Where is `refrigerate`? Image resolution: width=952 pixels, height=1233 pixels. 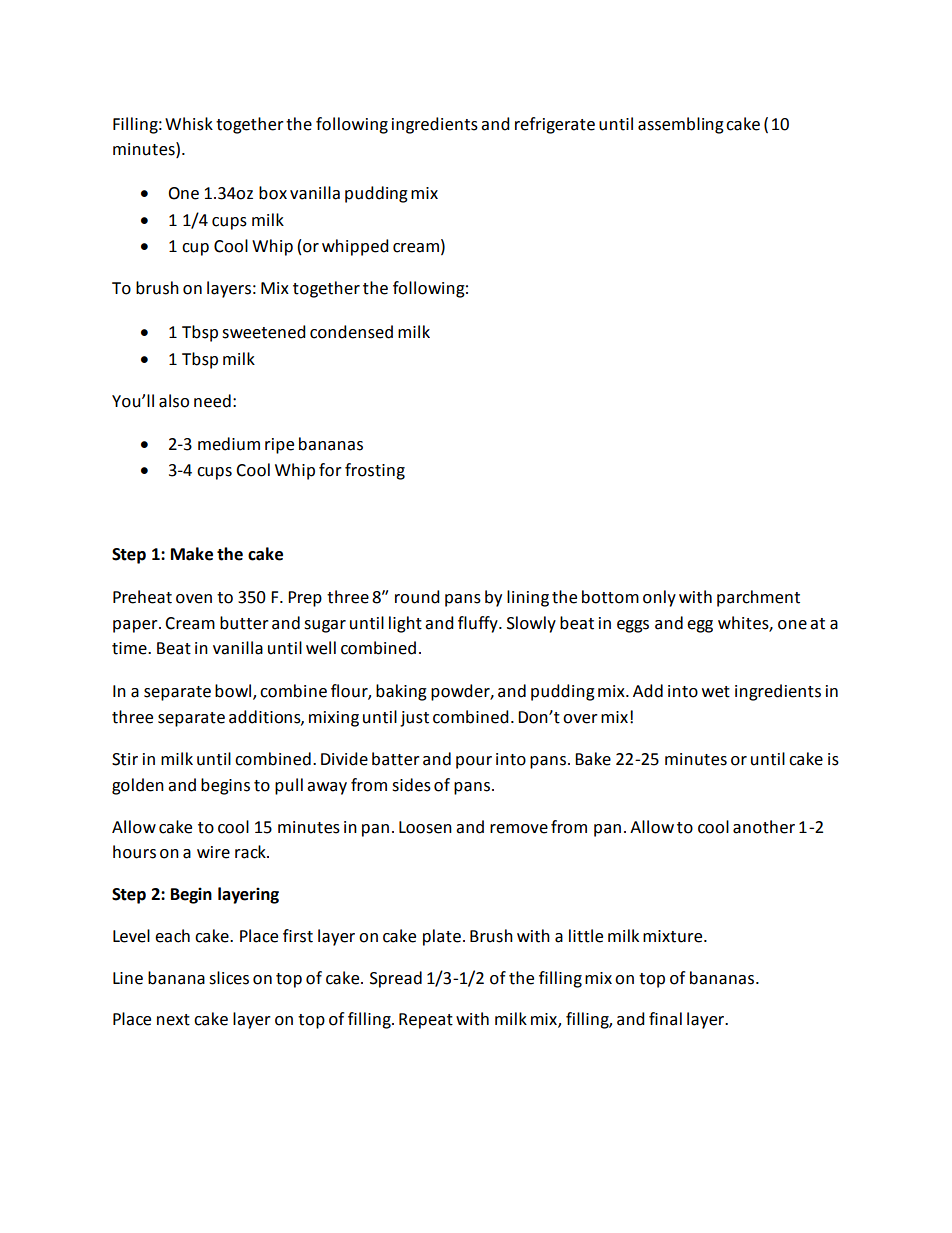 refrigerate is located at coordinates (555, 125).
